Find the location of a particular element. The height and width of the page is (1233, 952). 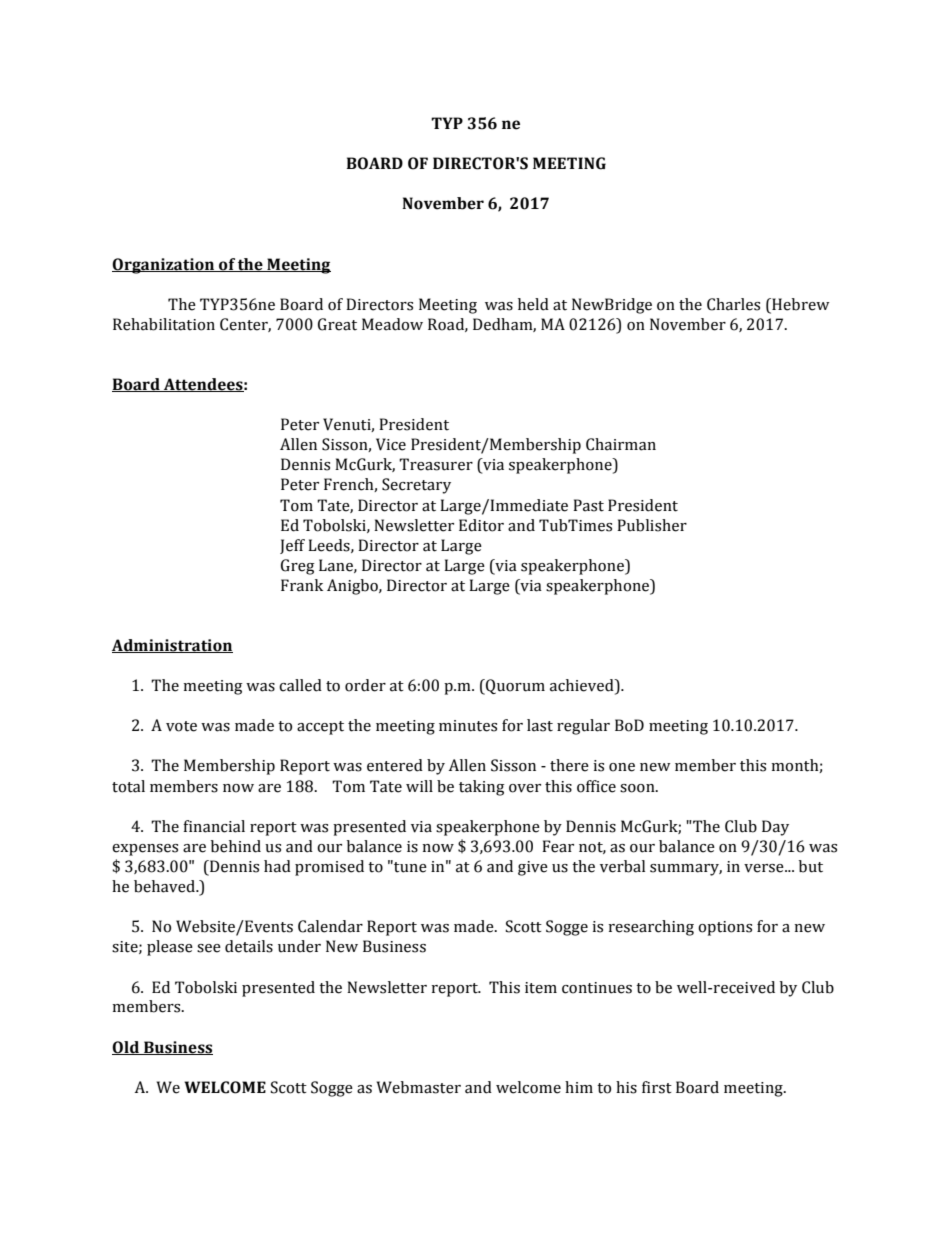

Organization is located at coordinates (164, 266).
